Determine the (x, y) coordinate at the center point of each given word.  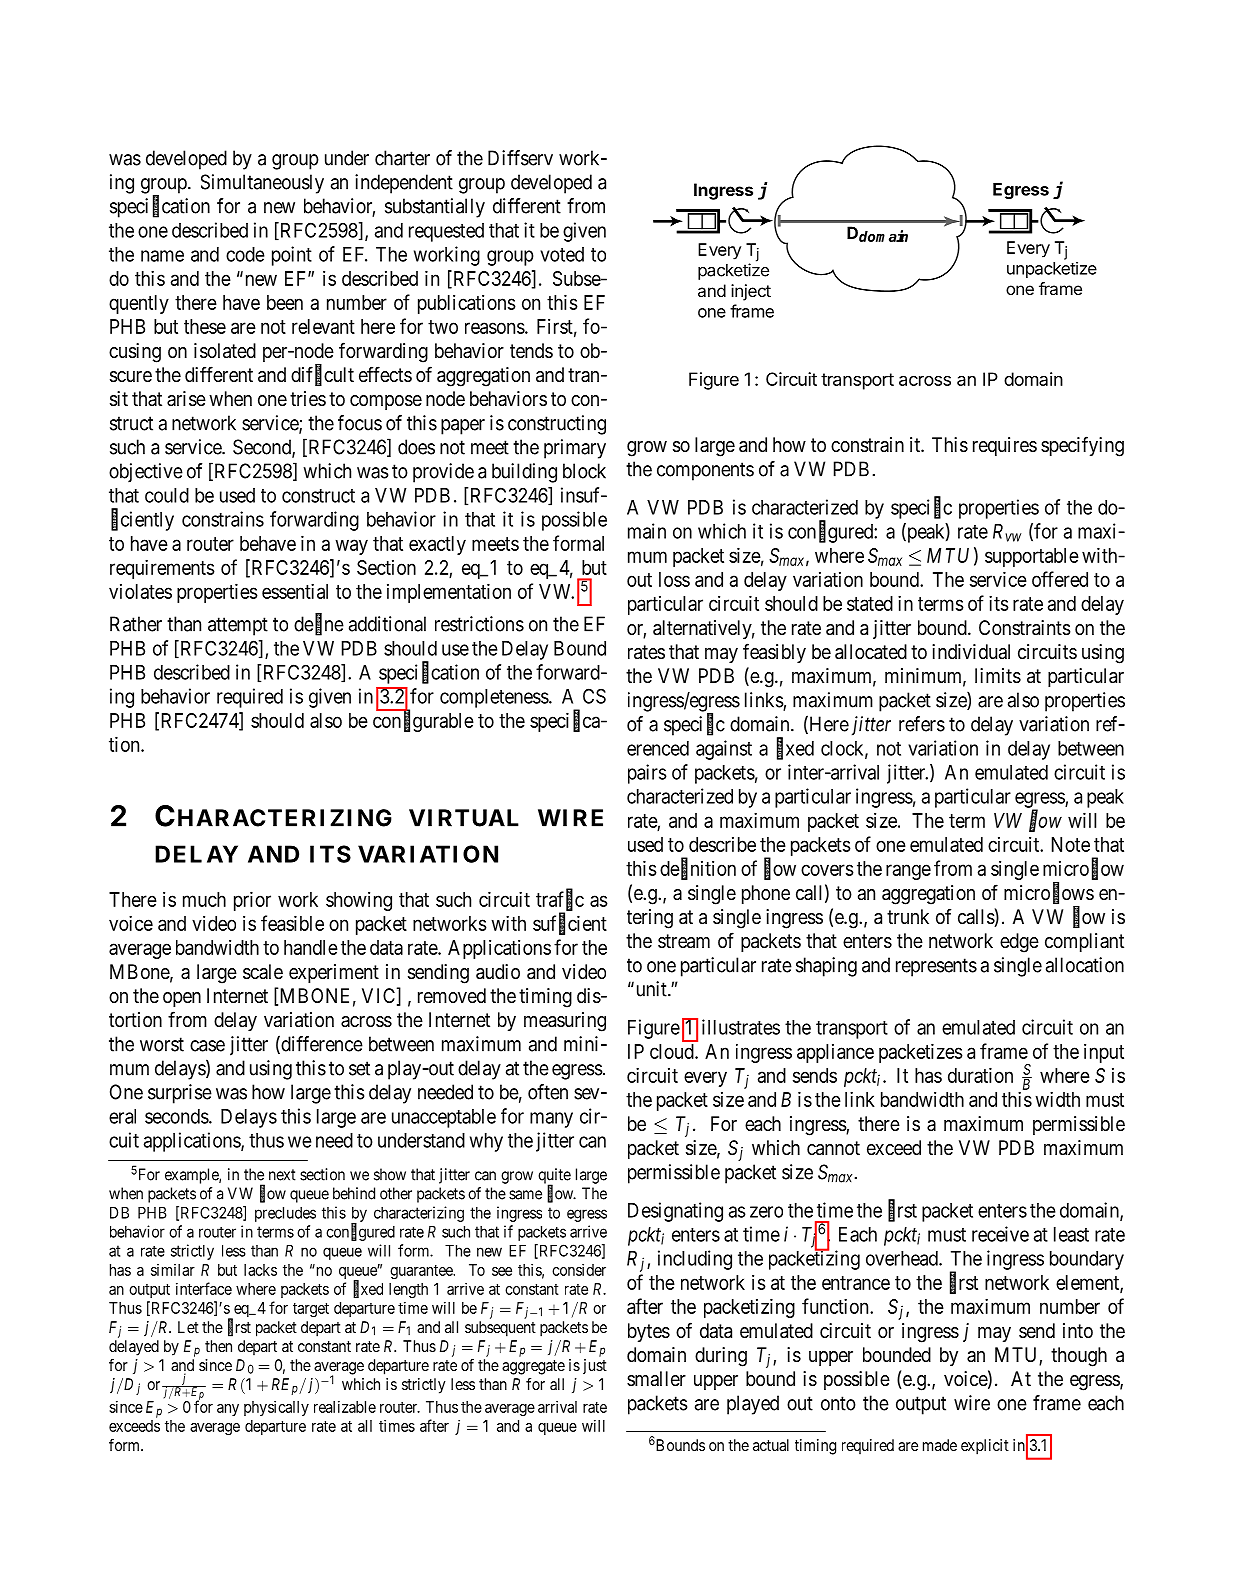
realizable (345, 1407)
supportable (1032, 557)
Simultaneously (262, 184)
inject (751, 292)
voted (562, 254)
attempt (238, 626)
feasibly (774, 653)
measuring (565, 1022)
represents (936, 967)
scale (263, 972)
